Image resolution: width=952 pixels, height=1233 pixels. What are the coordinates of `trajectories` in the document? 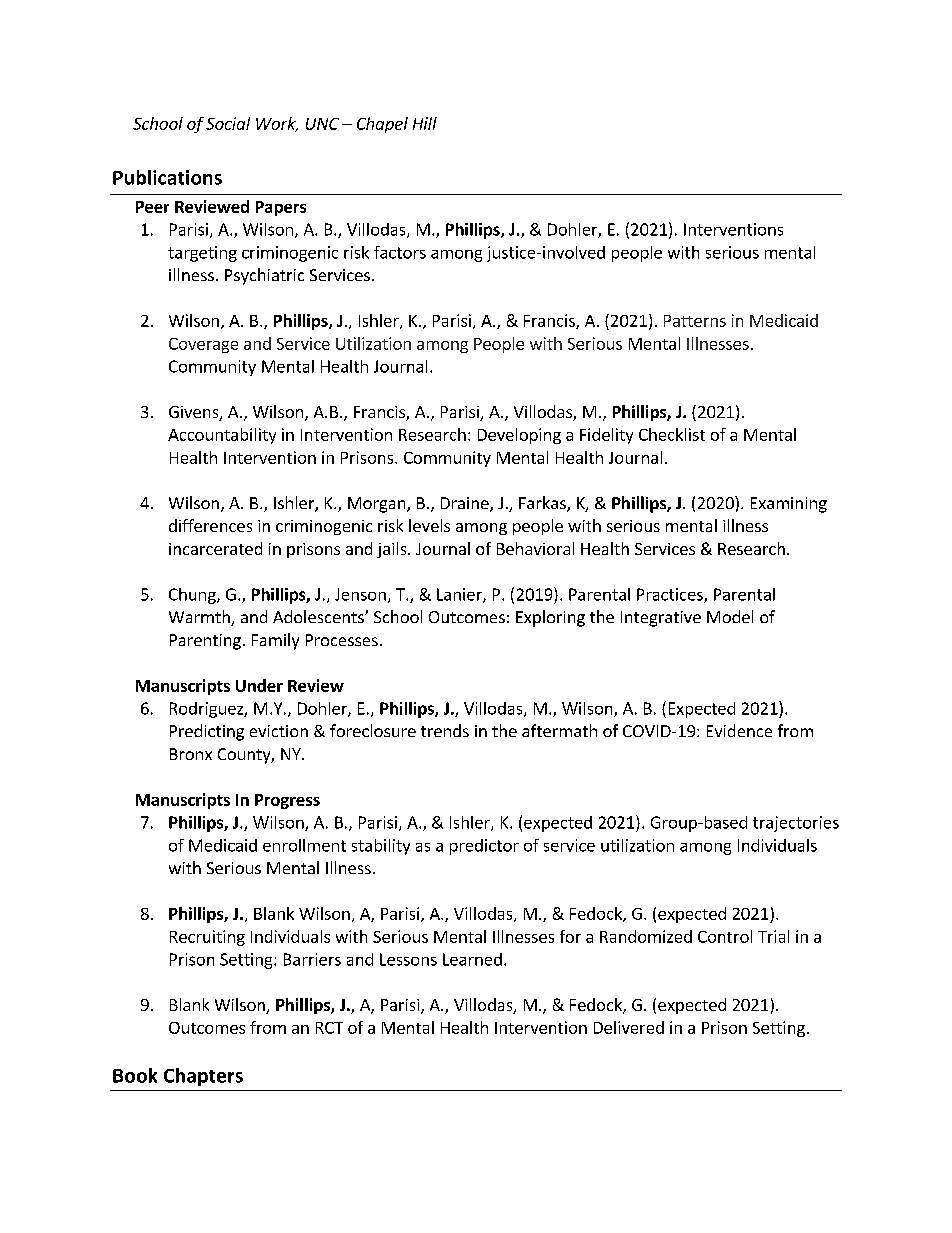 It's located at (796, 824).
